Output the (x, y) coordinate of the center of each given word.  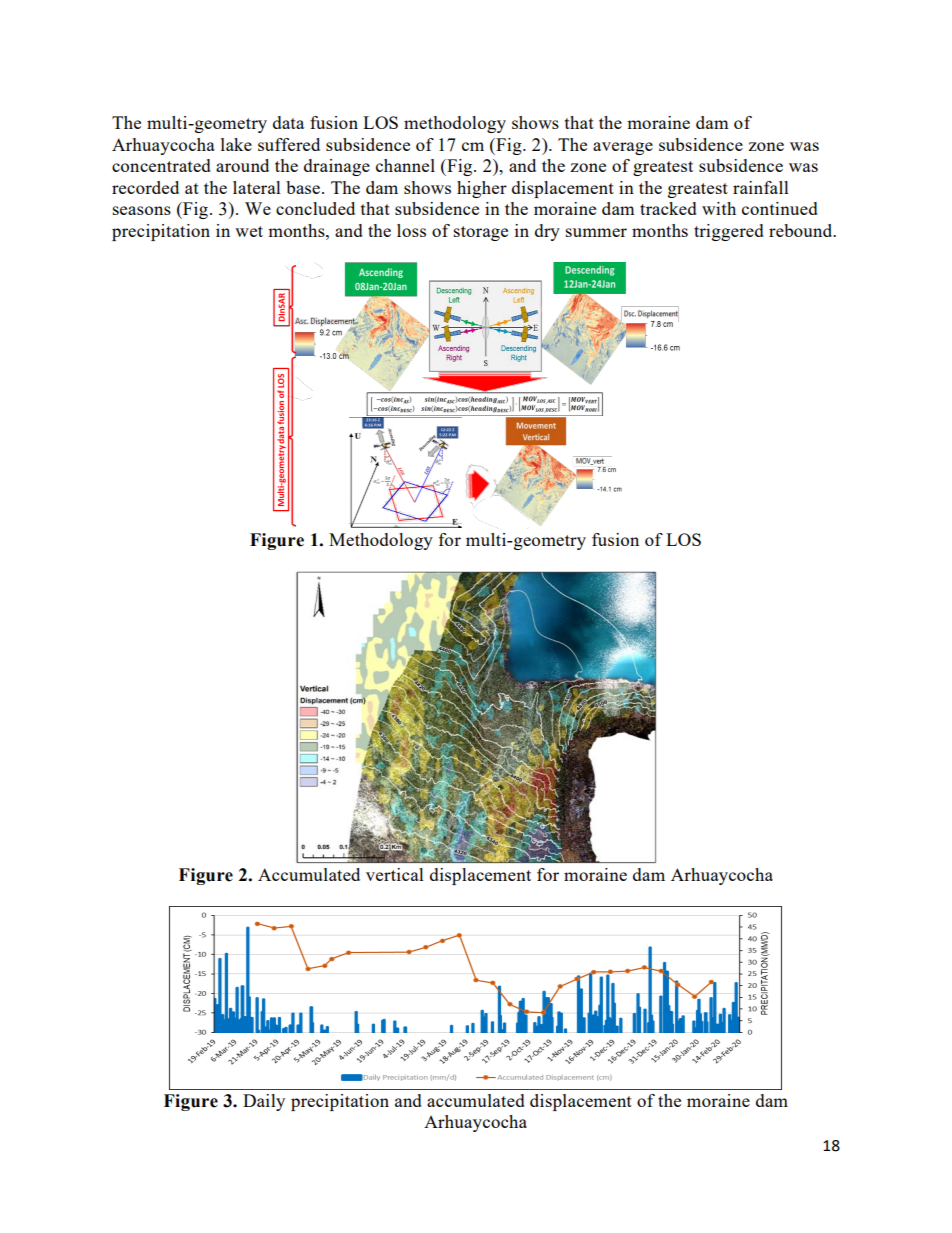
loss (411, 230)
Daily (264, 1102)
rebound (802, 230)
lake (236, 144)
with (719, 208)
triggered (729, 232)
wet (249, 231)
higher (482, 189)
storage (481, 233)
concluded (315, 208)
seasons (142, 210)
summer (596, 232)
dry (547, 232)
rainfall (761, 187)
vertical (395, 874)
